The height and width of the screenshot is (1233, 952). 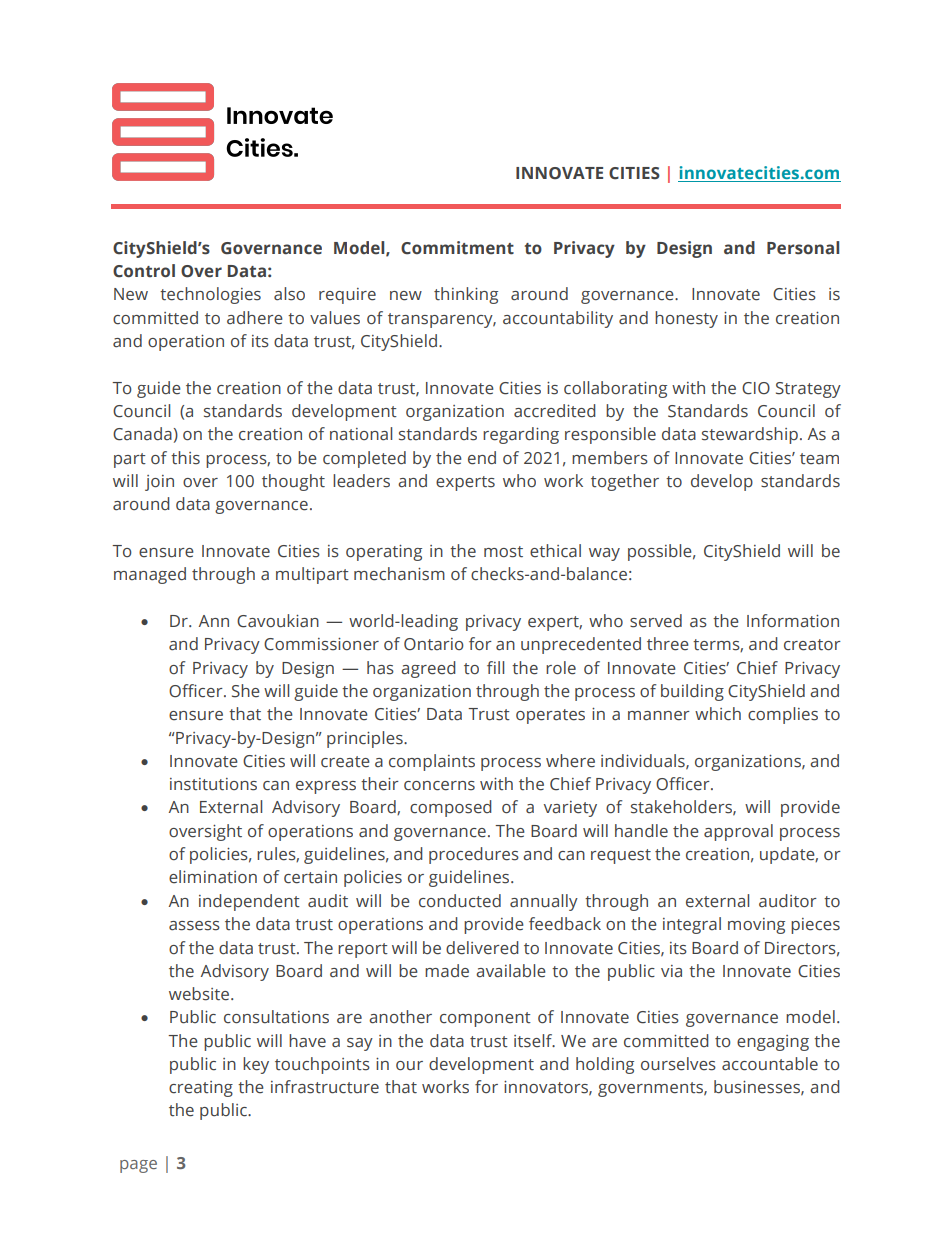 What do you see at coordinates (718, 714) in the screenshot?
I see `which` at bounding box center [718, 714].
